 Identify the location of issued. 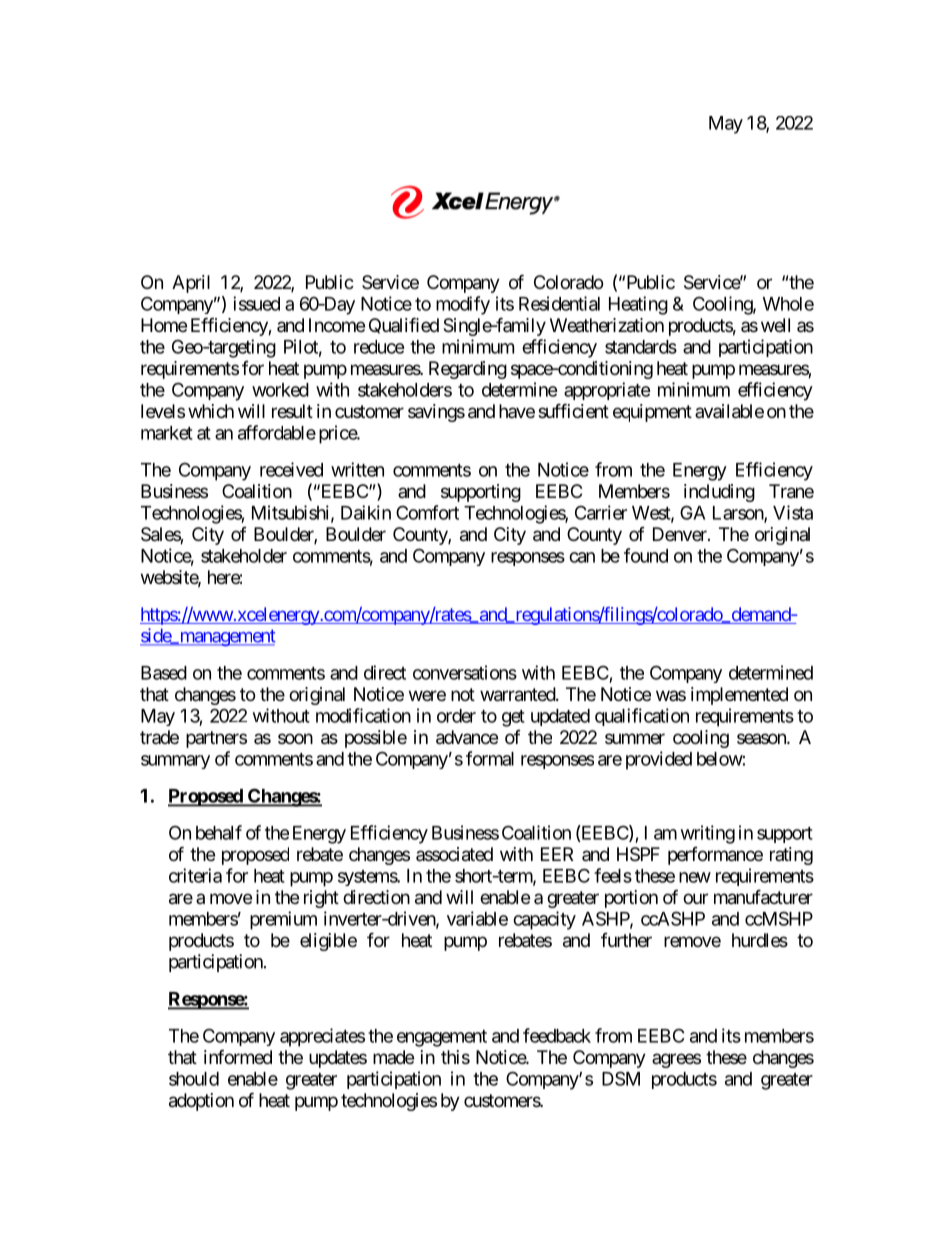
(256, 303).
